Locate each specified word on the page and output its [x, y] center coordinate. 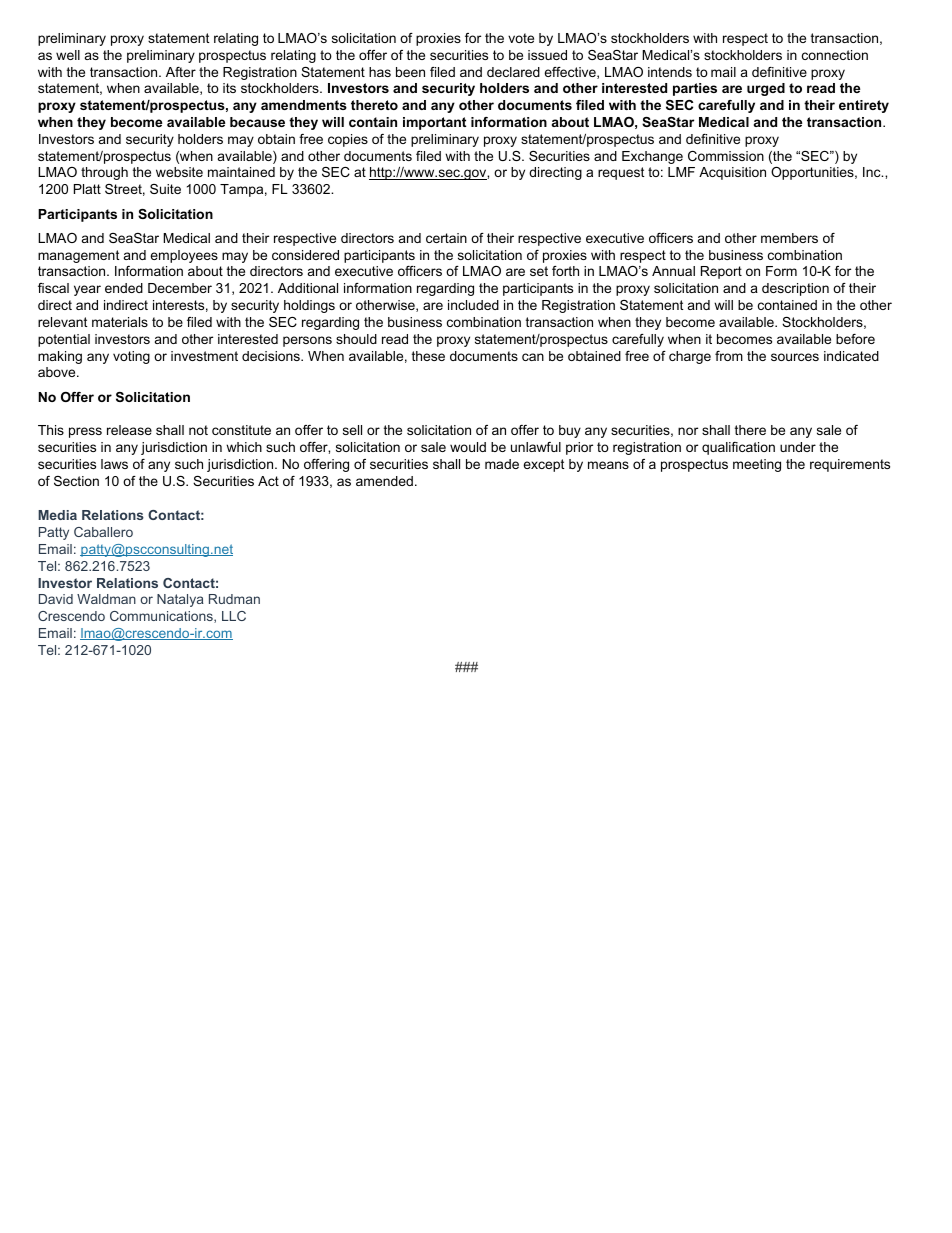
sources [795, 357]
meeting [757, 465]
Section [76, 481]
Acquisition [732, 173]
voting [131, 357]
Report [721, 272]
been [410, 72]
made [502, 464]
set [539, 271]
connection [835, 55]
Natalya [180, 600]
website [179, 172]
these [428, 356]
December [180, 288]
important [434, 123]
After [181, 72]
